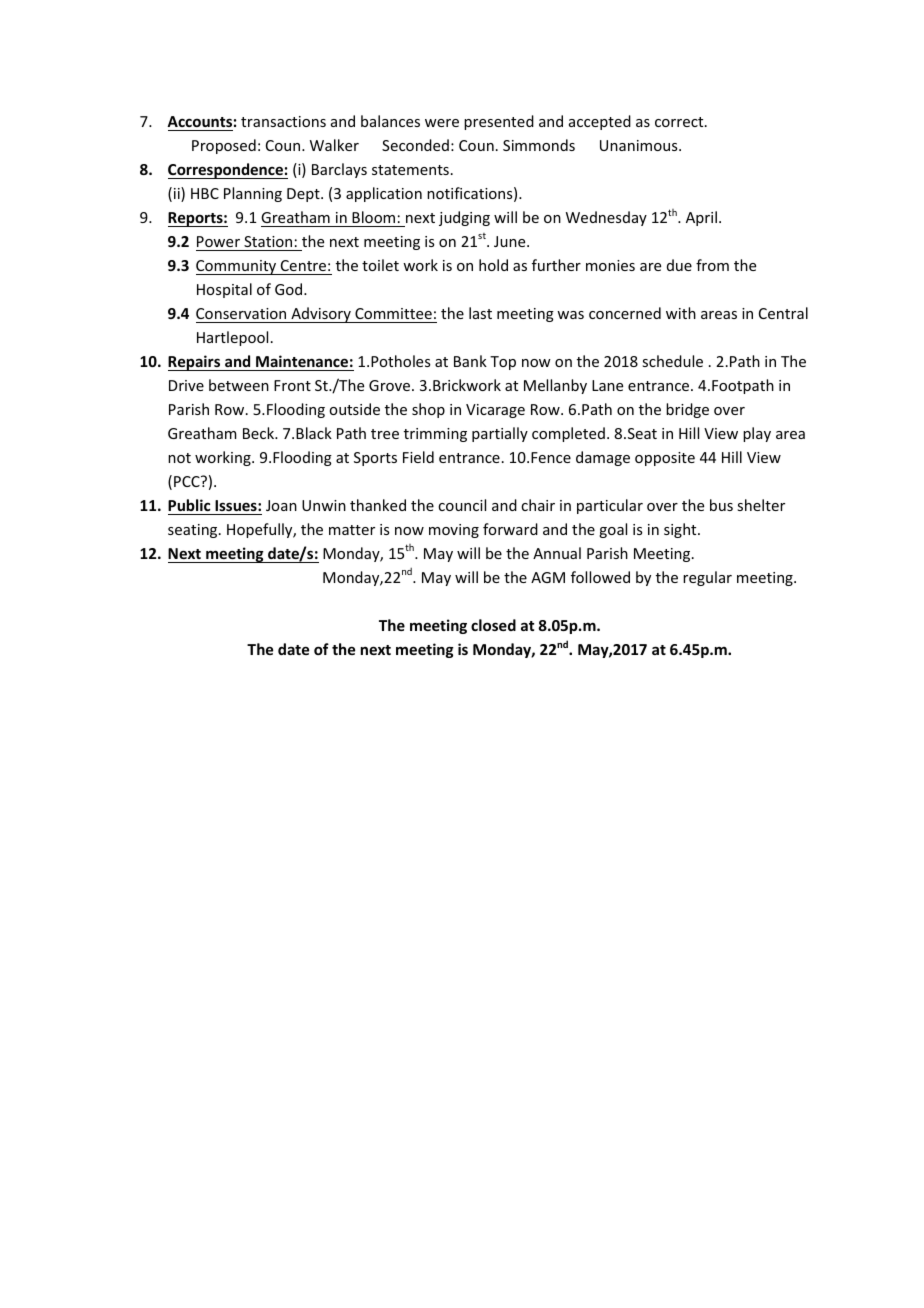 This document has height=1308, width=924. Describe the element at coordinates (224, 146) in the document. I see `Proposed` at that location.
